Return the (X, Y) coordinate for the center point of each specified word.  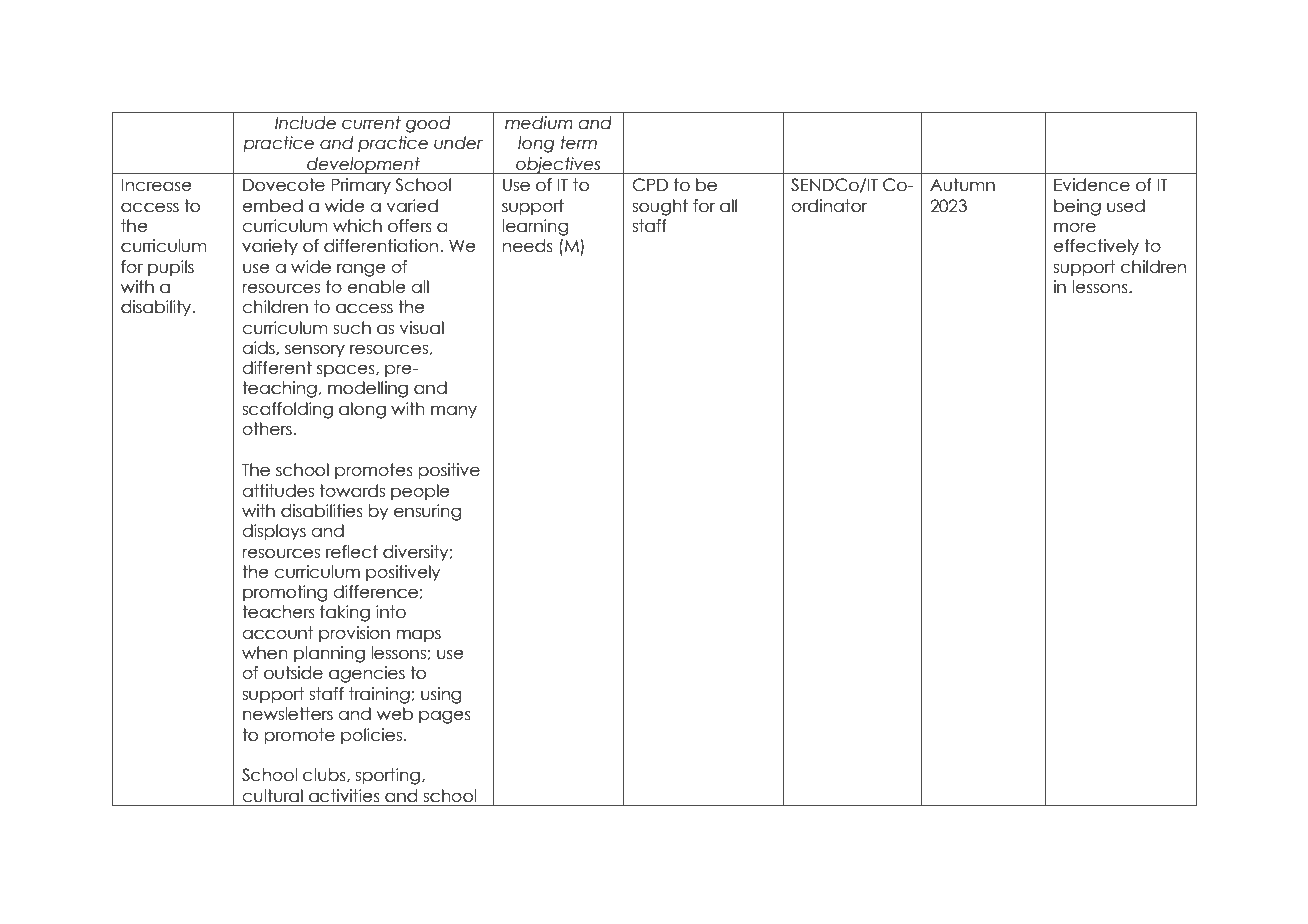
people (420, 492)
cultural (272, 796)
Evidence (1092, 185)
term (578, 143)
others (267, 429)
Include (305, 123)
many (454, 411)
